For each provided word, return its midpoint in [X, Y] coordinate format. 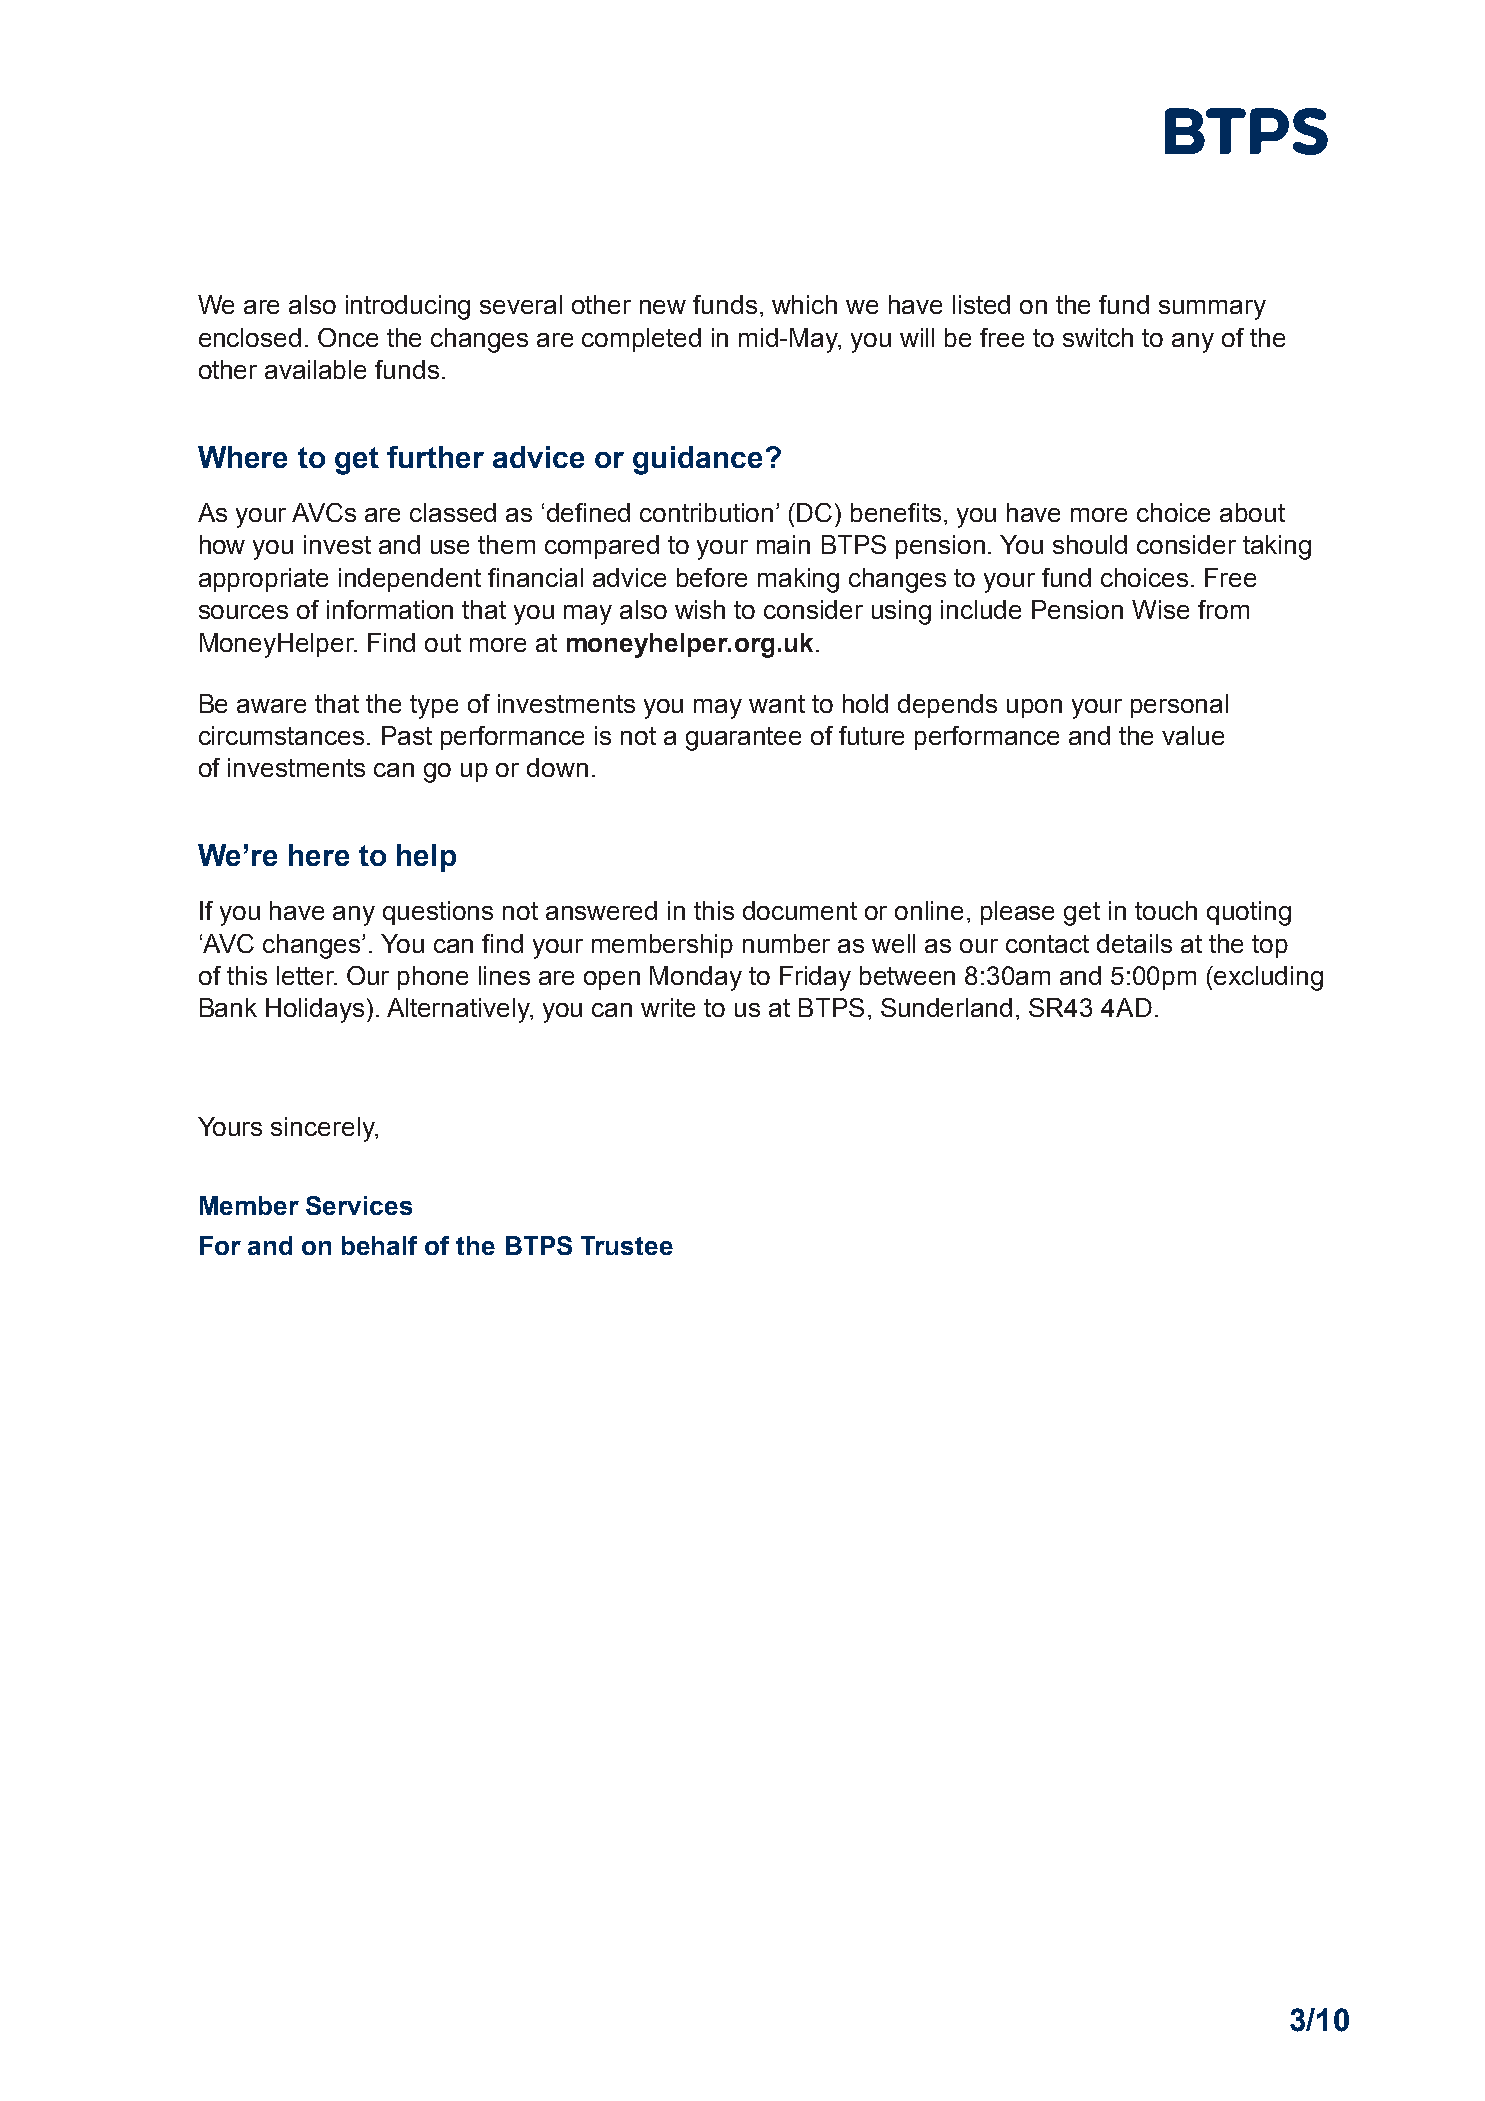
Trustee [627, 1245]
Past [407, 735]
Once [348, 337]
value [1193, 735]
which [804, 304]
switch [1098, 337]
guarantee [743, 739]
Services [359, 1205]
